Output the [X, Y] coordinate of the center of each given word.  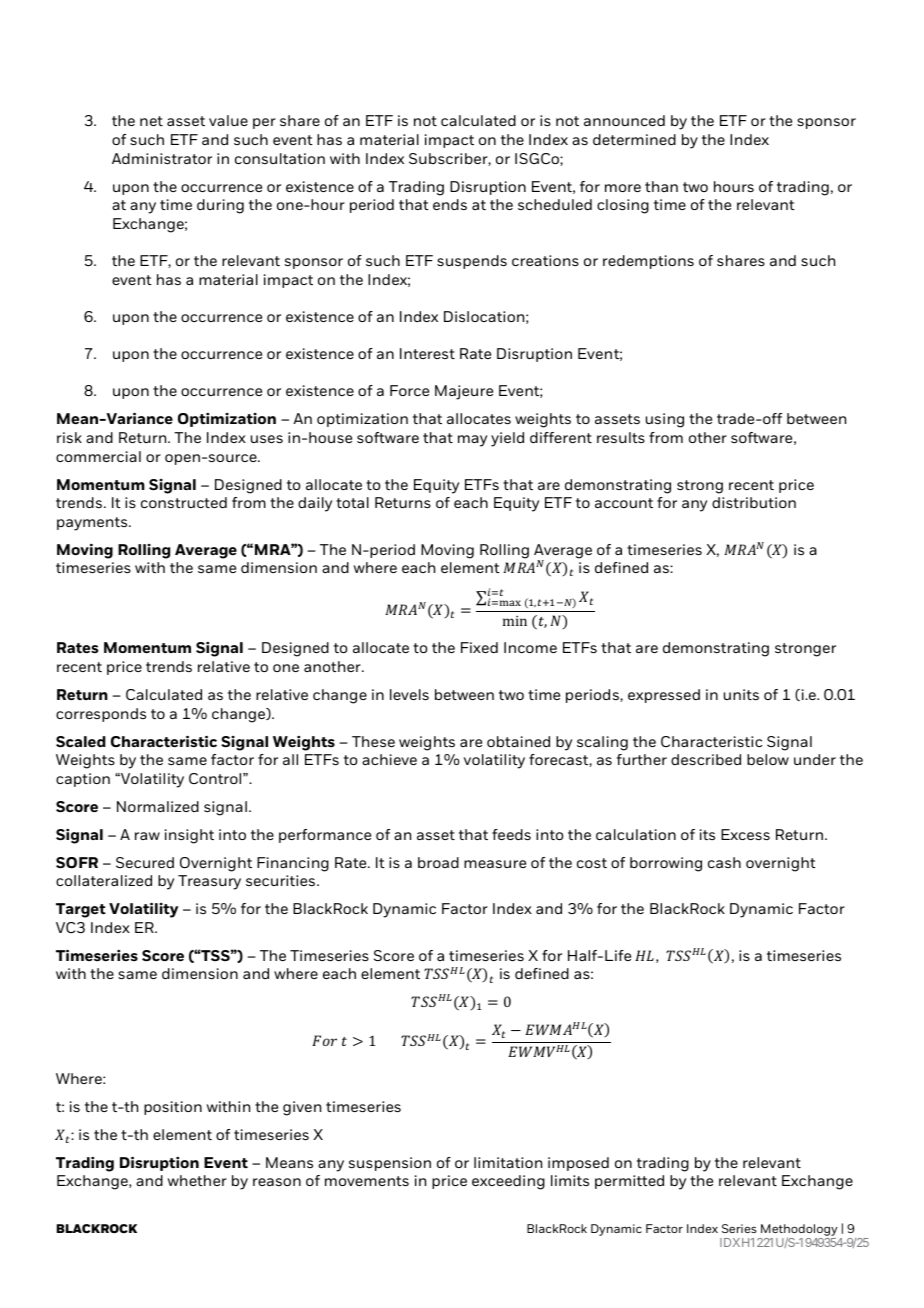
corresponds [101, 715]
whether [197, 1180]
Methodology [799, 1231]
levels [409, 694]
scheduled [555, 204]
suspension [390, 1164]
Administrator [162, 158]
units [741, 694]
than [661, 186]
